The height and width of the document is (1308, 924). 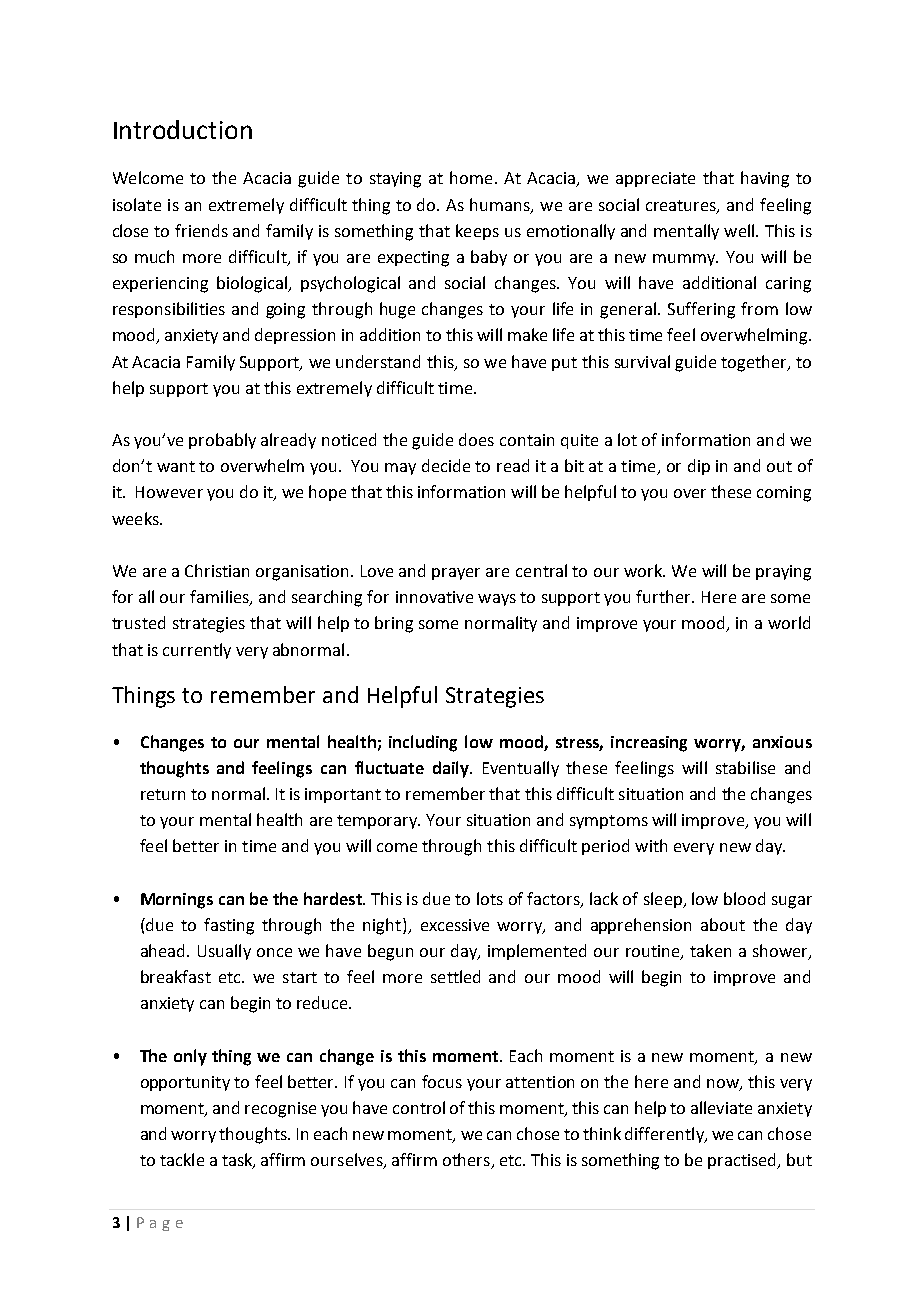 What do you see at coordinates (182, 1159) in the document?
I see `tackle` at bounding box center [182, 1159].
